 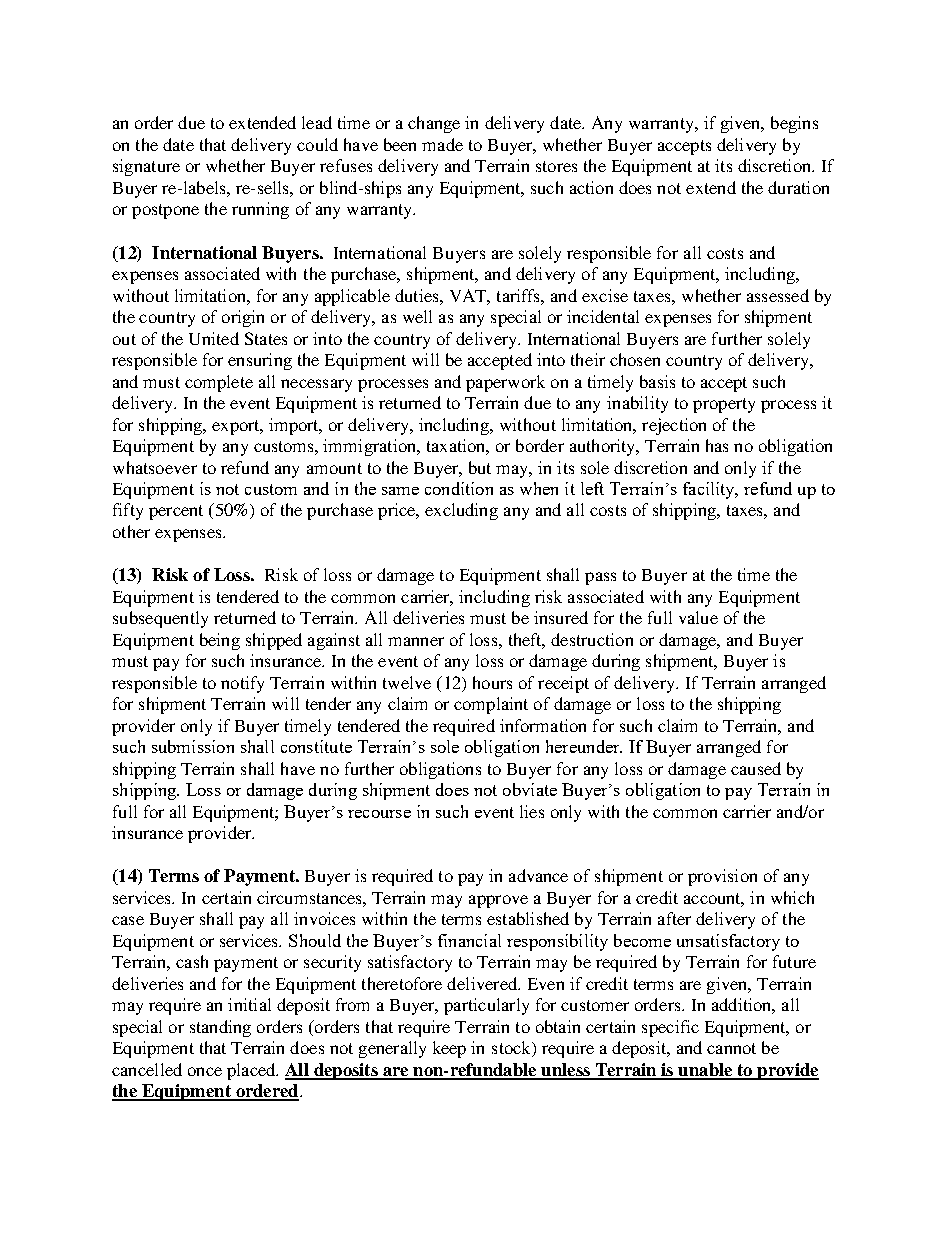 I want to click on value, so click(x=698, y=617).
